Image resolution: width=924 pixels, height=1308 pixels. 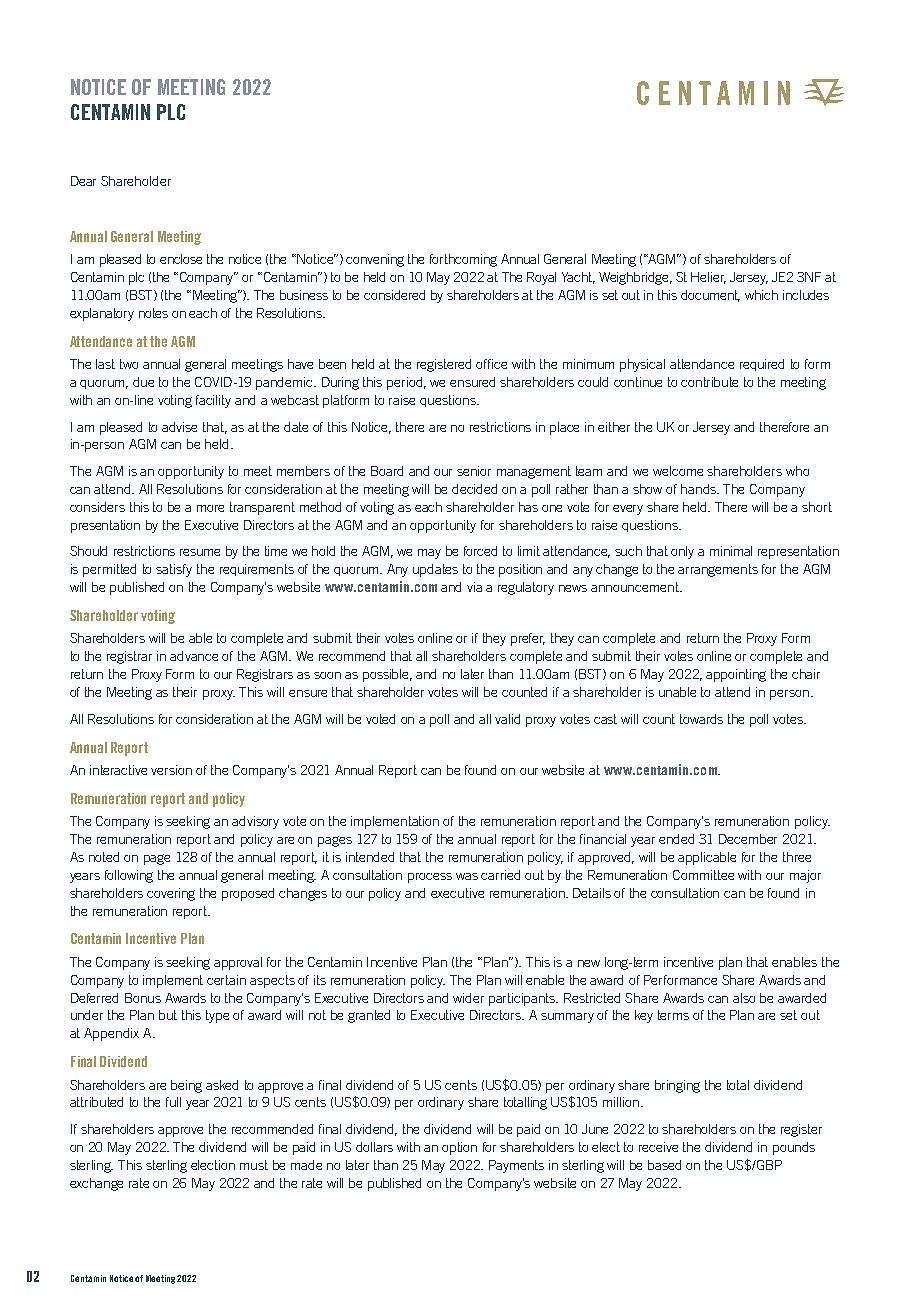 What do you see at coordinates (703, 875) in the screenshot?
I see `Committee` at bounding box center [703, 875].
